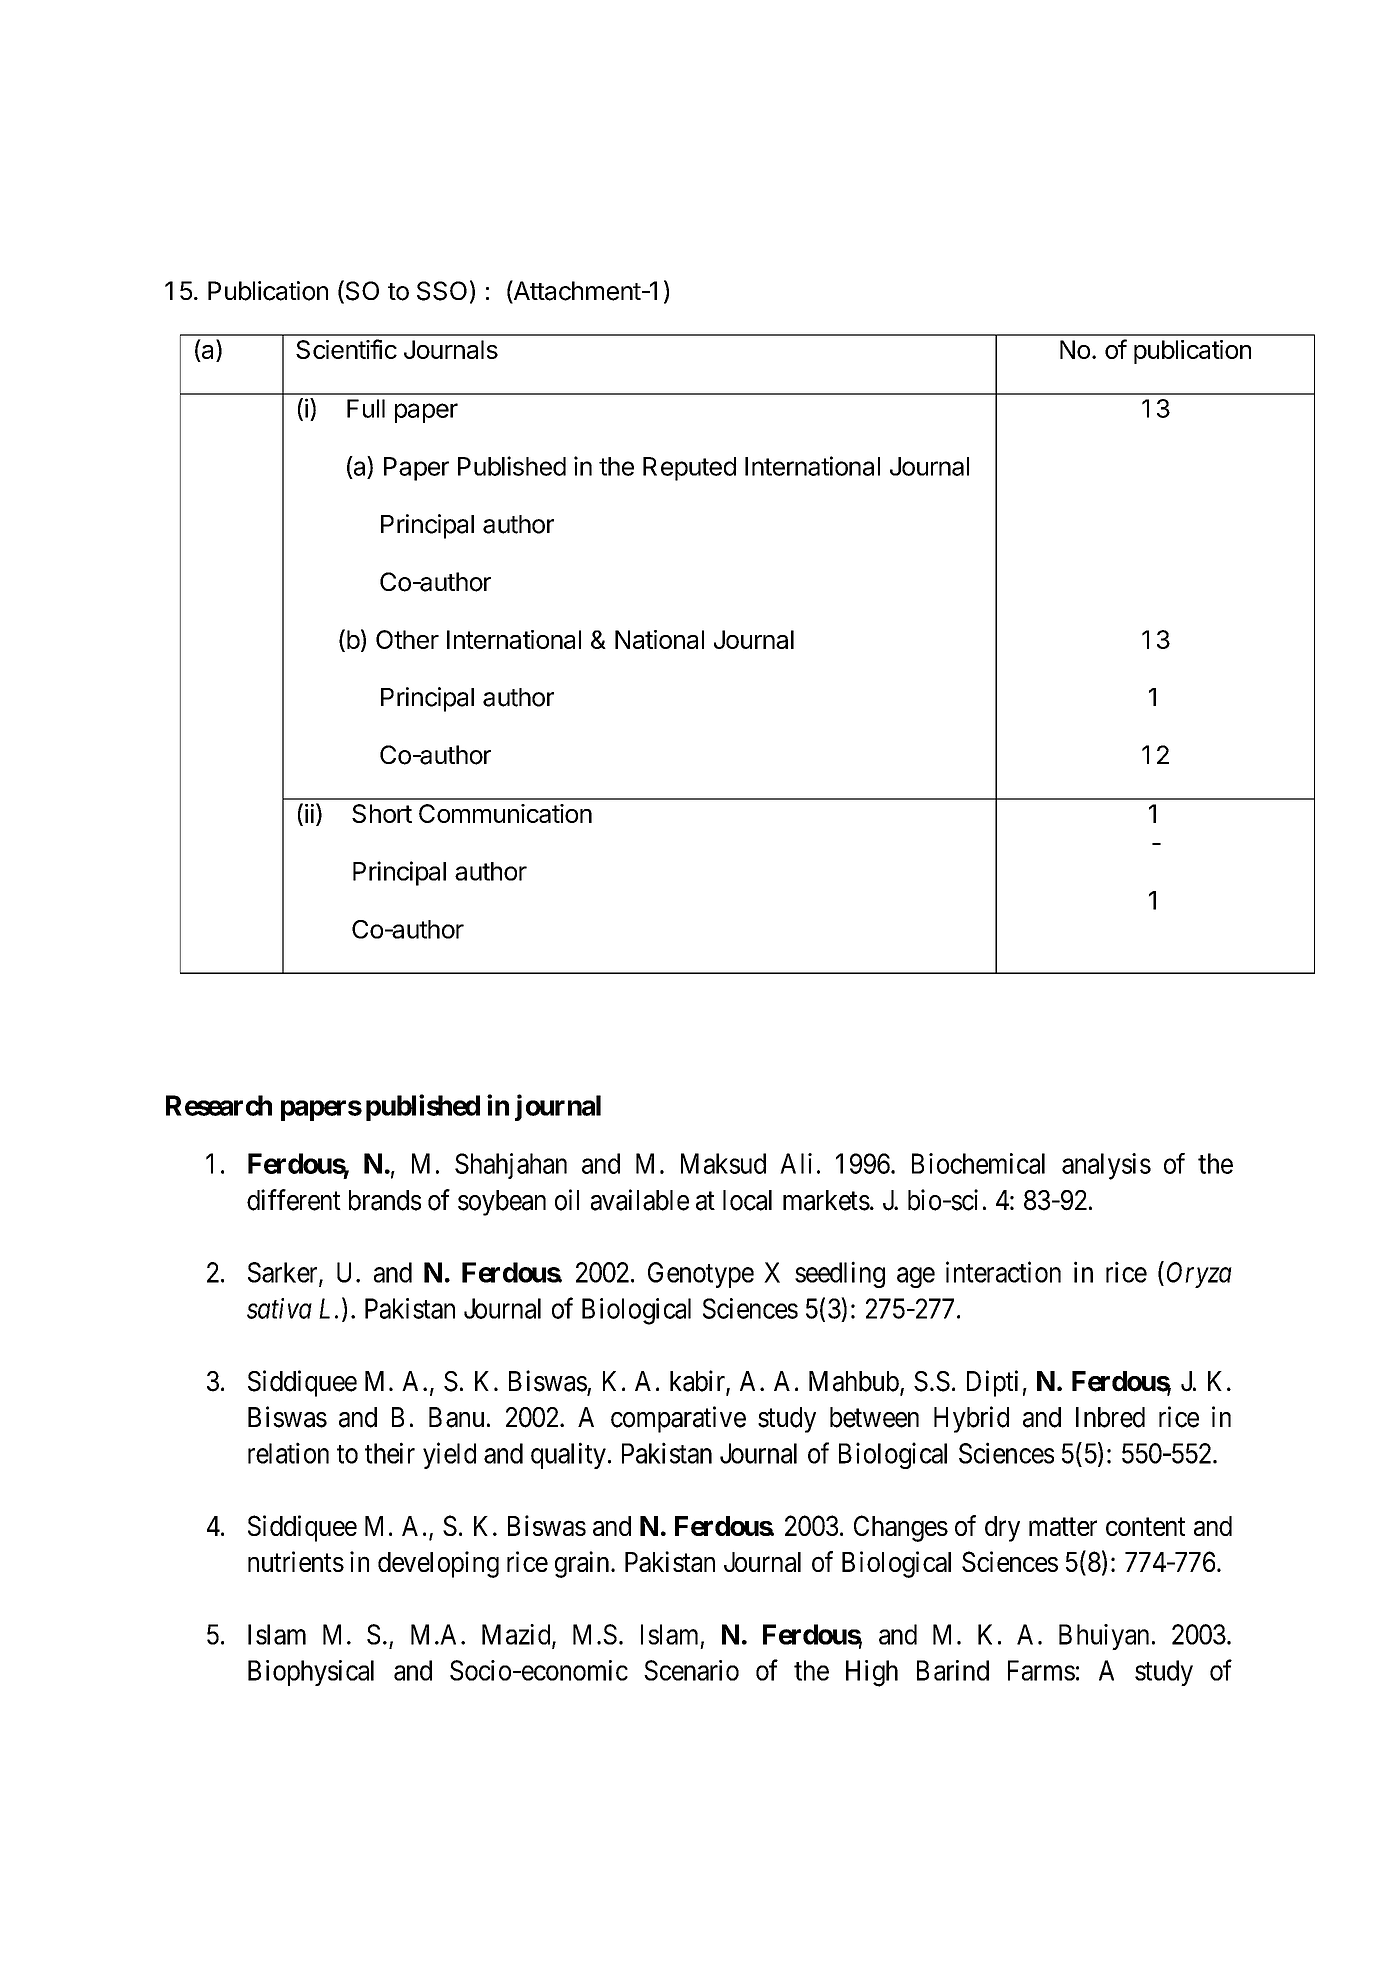 The height and width of the screenshot is (1973, 1395). What do you see at coordinates (505, 813) in the screenshot?
I see `Communication` at bounding box center [505, 813].
